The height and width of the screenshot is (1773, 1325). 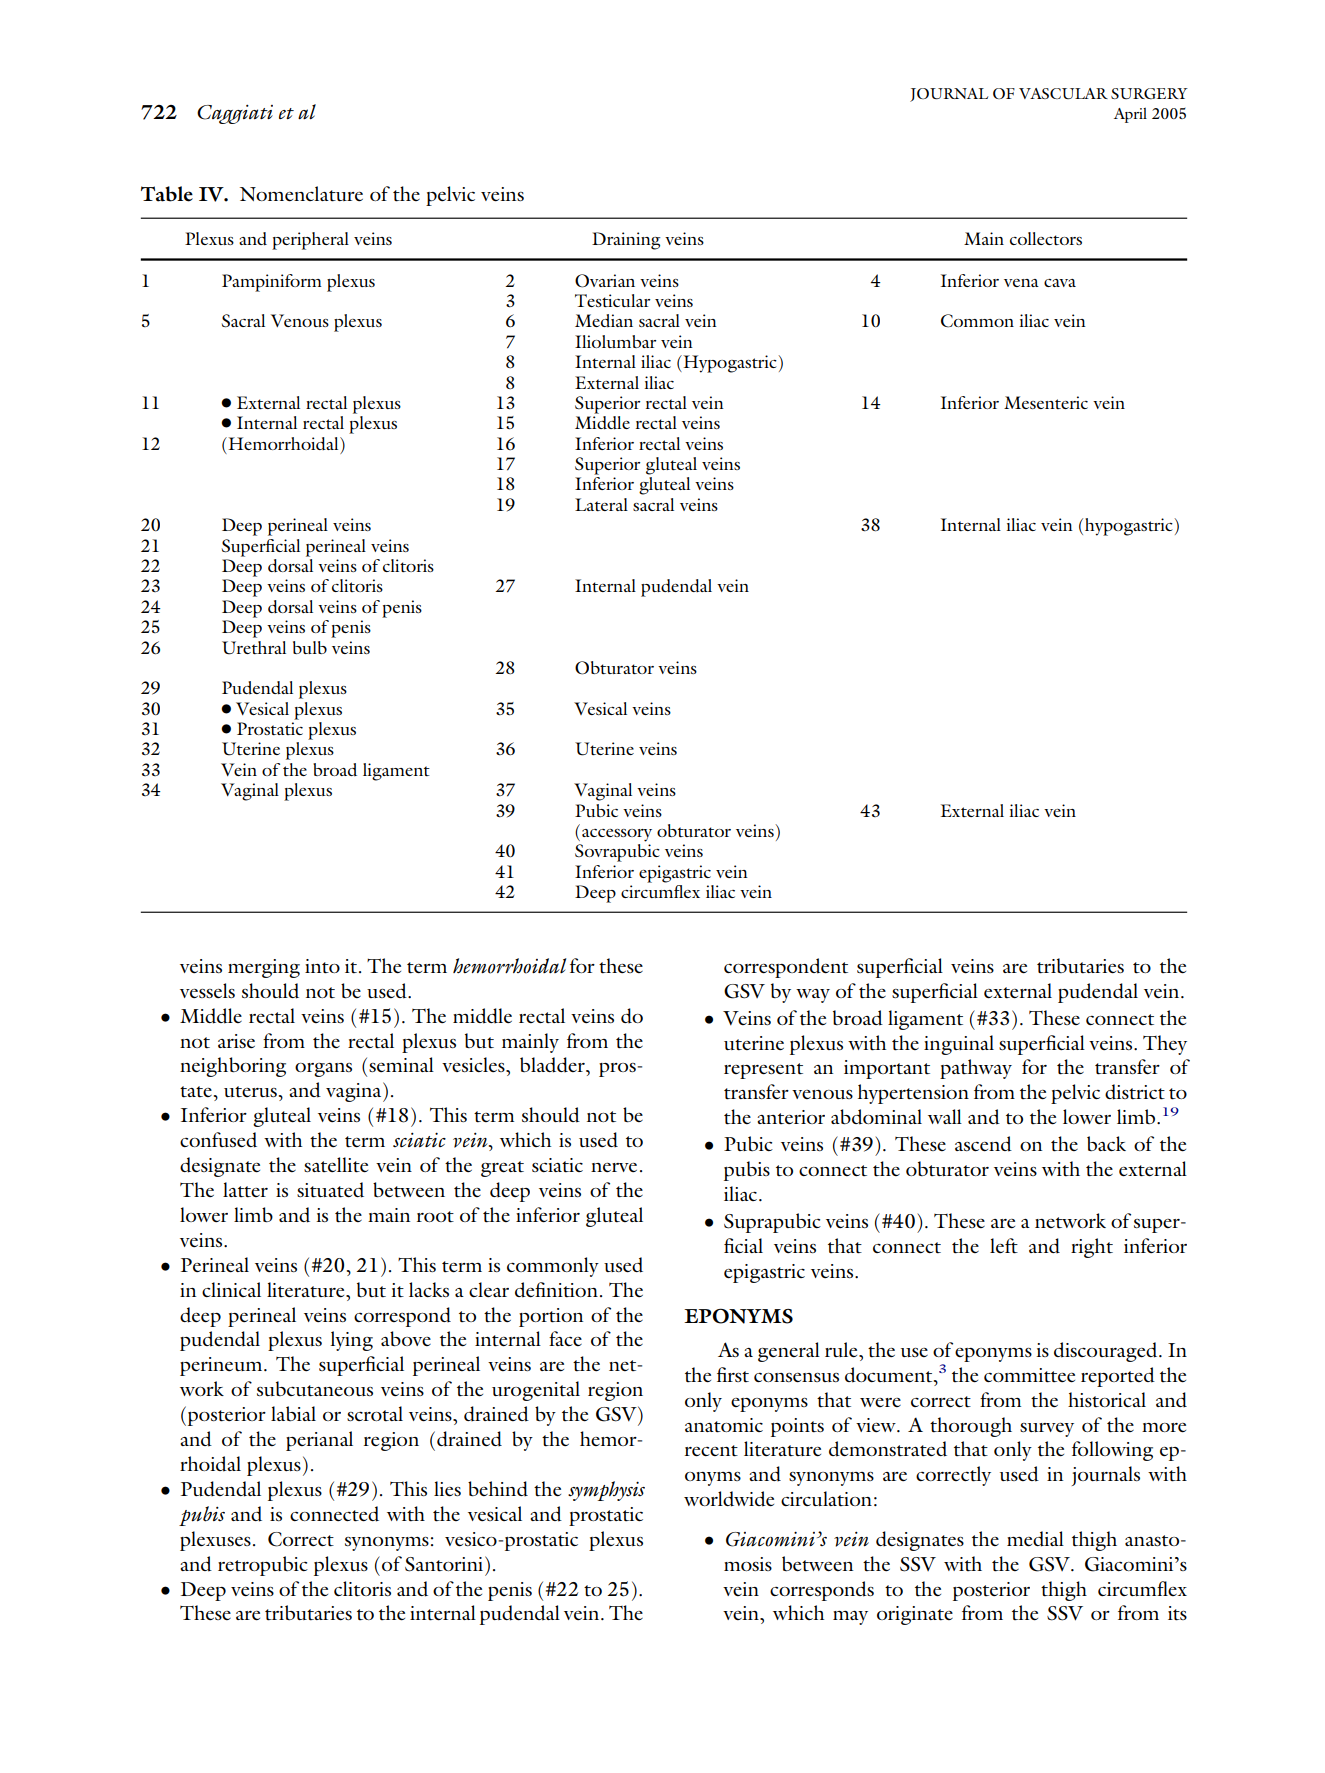 What do you see at coordinates (445, 1564) in the screenshot?
I see `Santorini` at bounding box center [445, 1564].
